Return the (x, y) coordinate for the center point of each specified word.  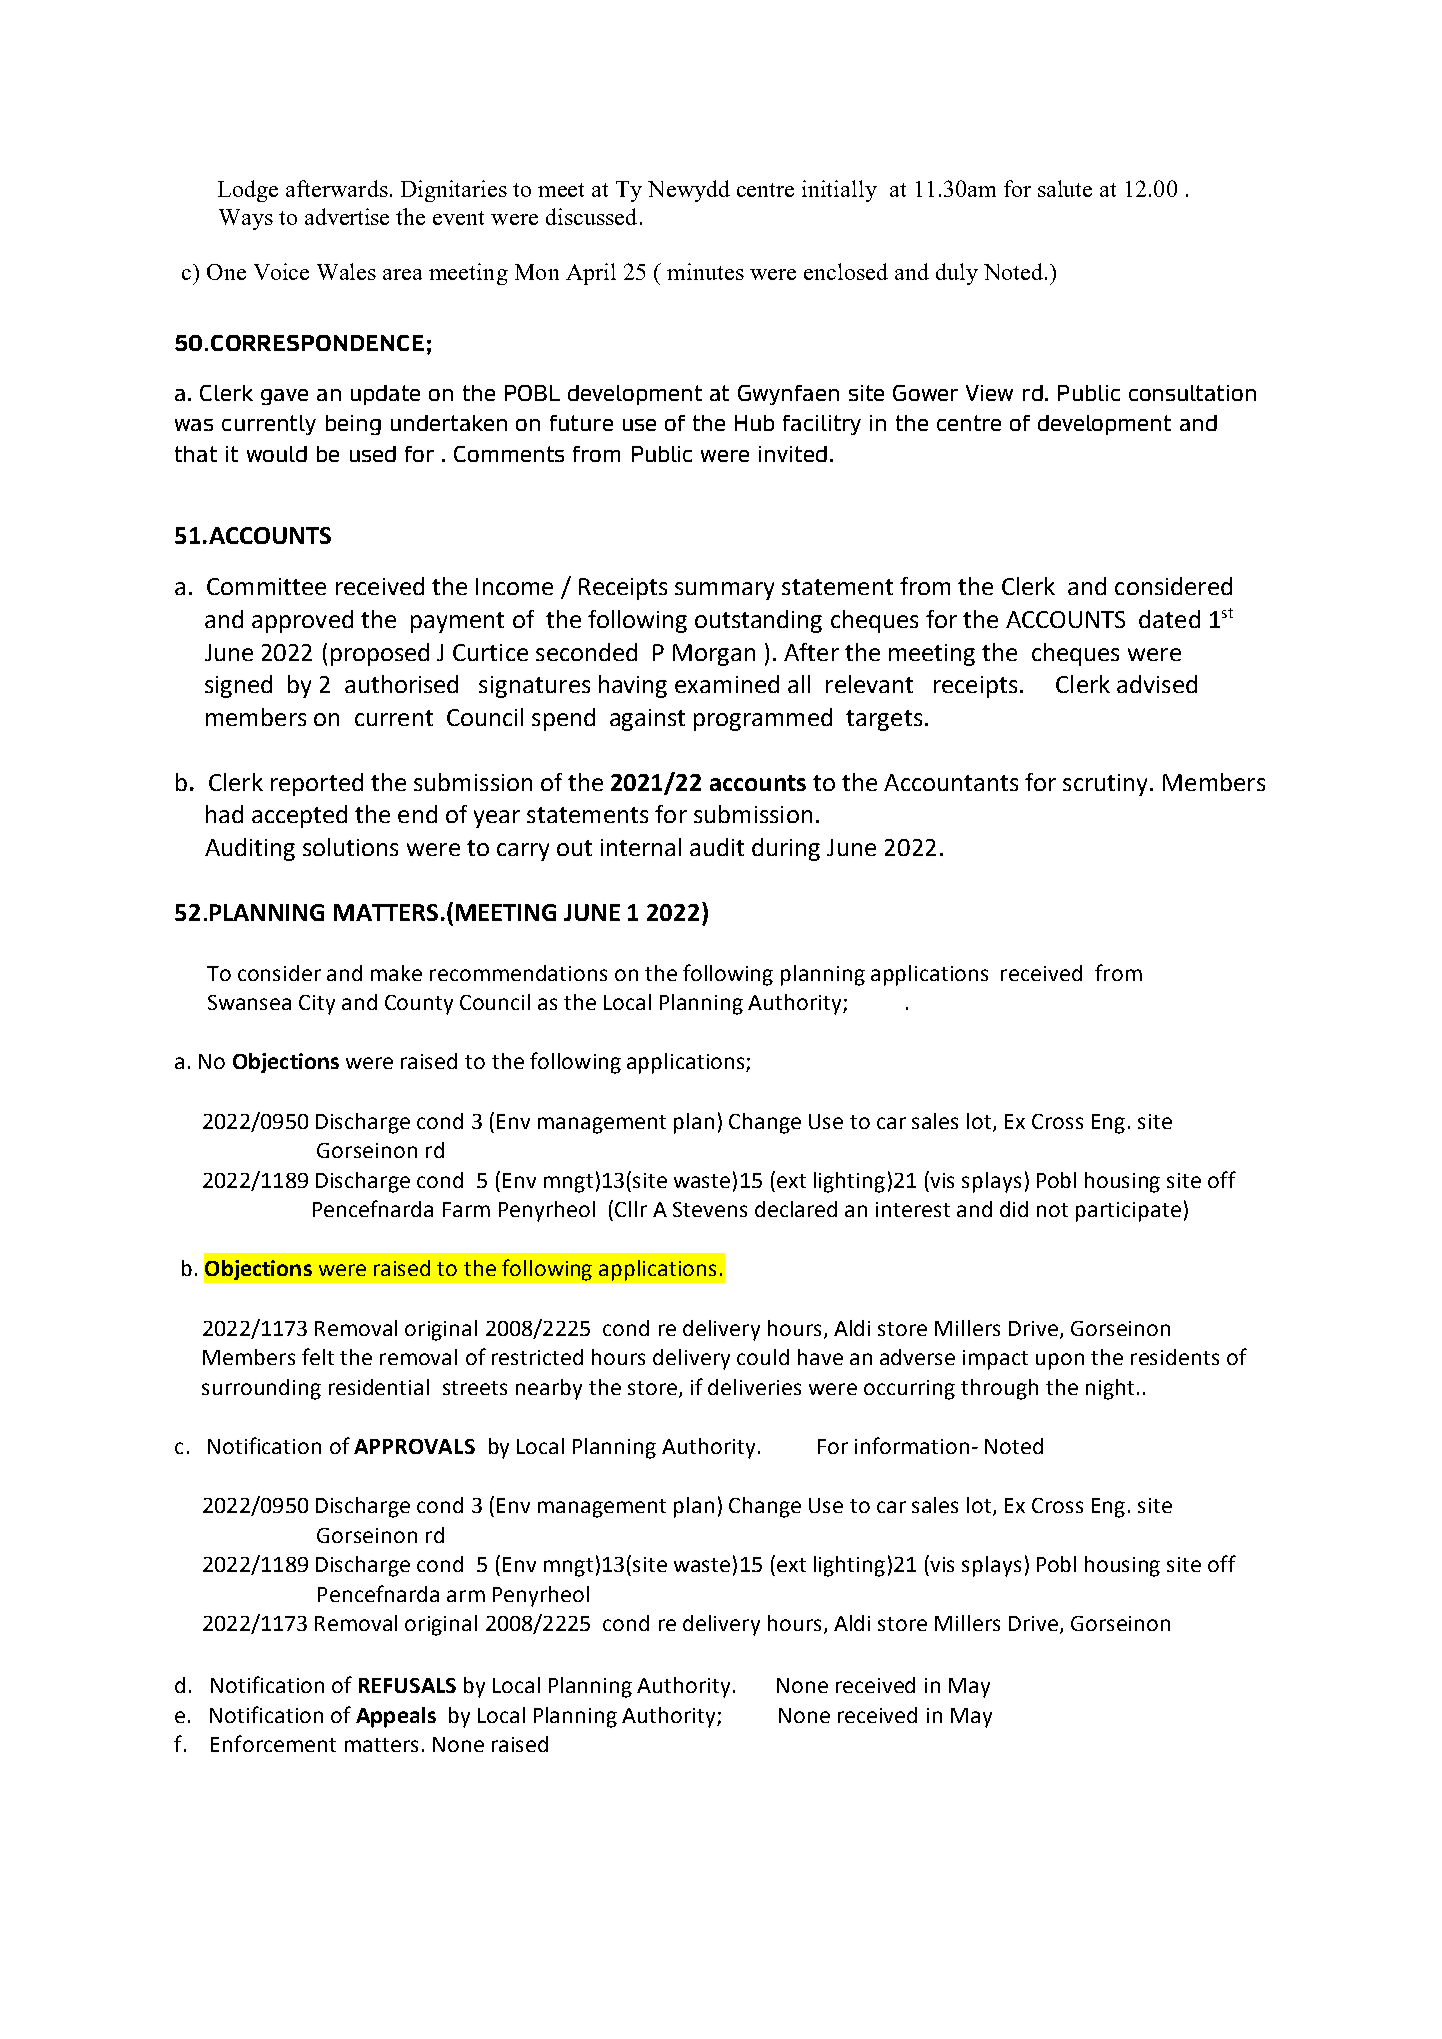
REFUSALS (407, 1685)
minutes (705, 271)
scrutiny (1107, 785)
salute (1065, 188)
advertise (347, 216)
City (317, 1005)
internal (641, 847)
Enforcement (273, 1743)
